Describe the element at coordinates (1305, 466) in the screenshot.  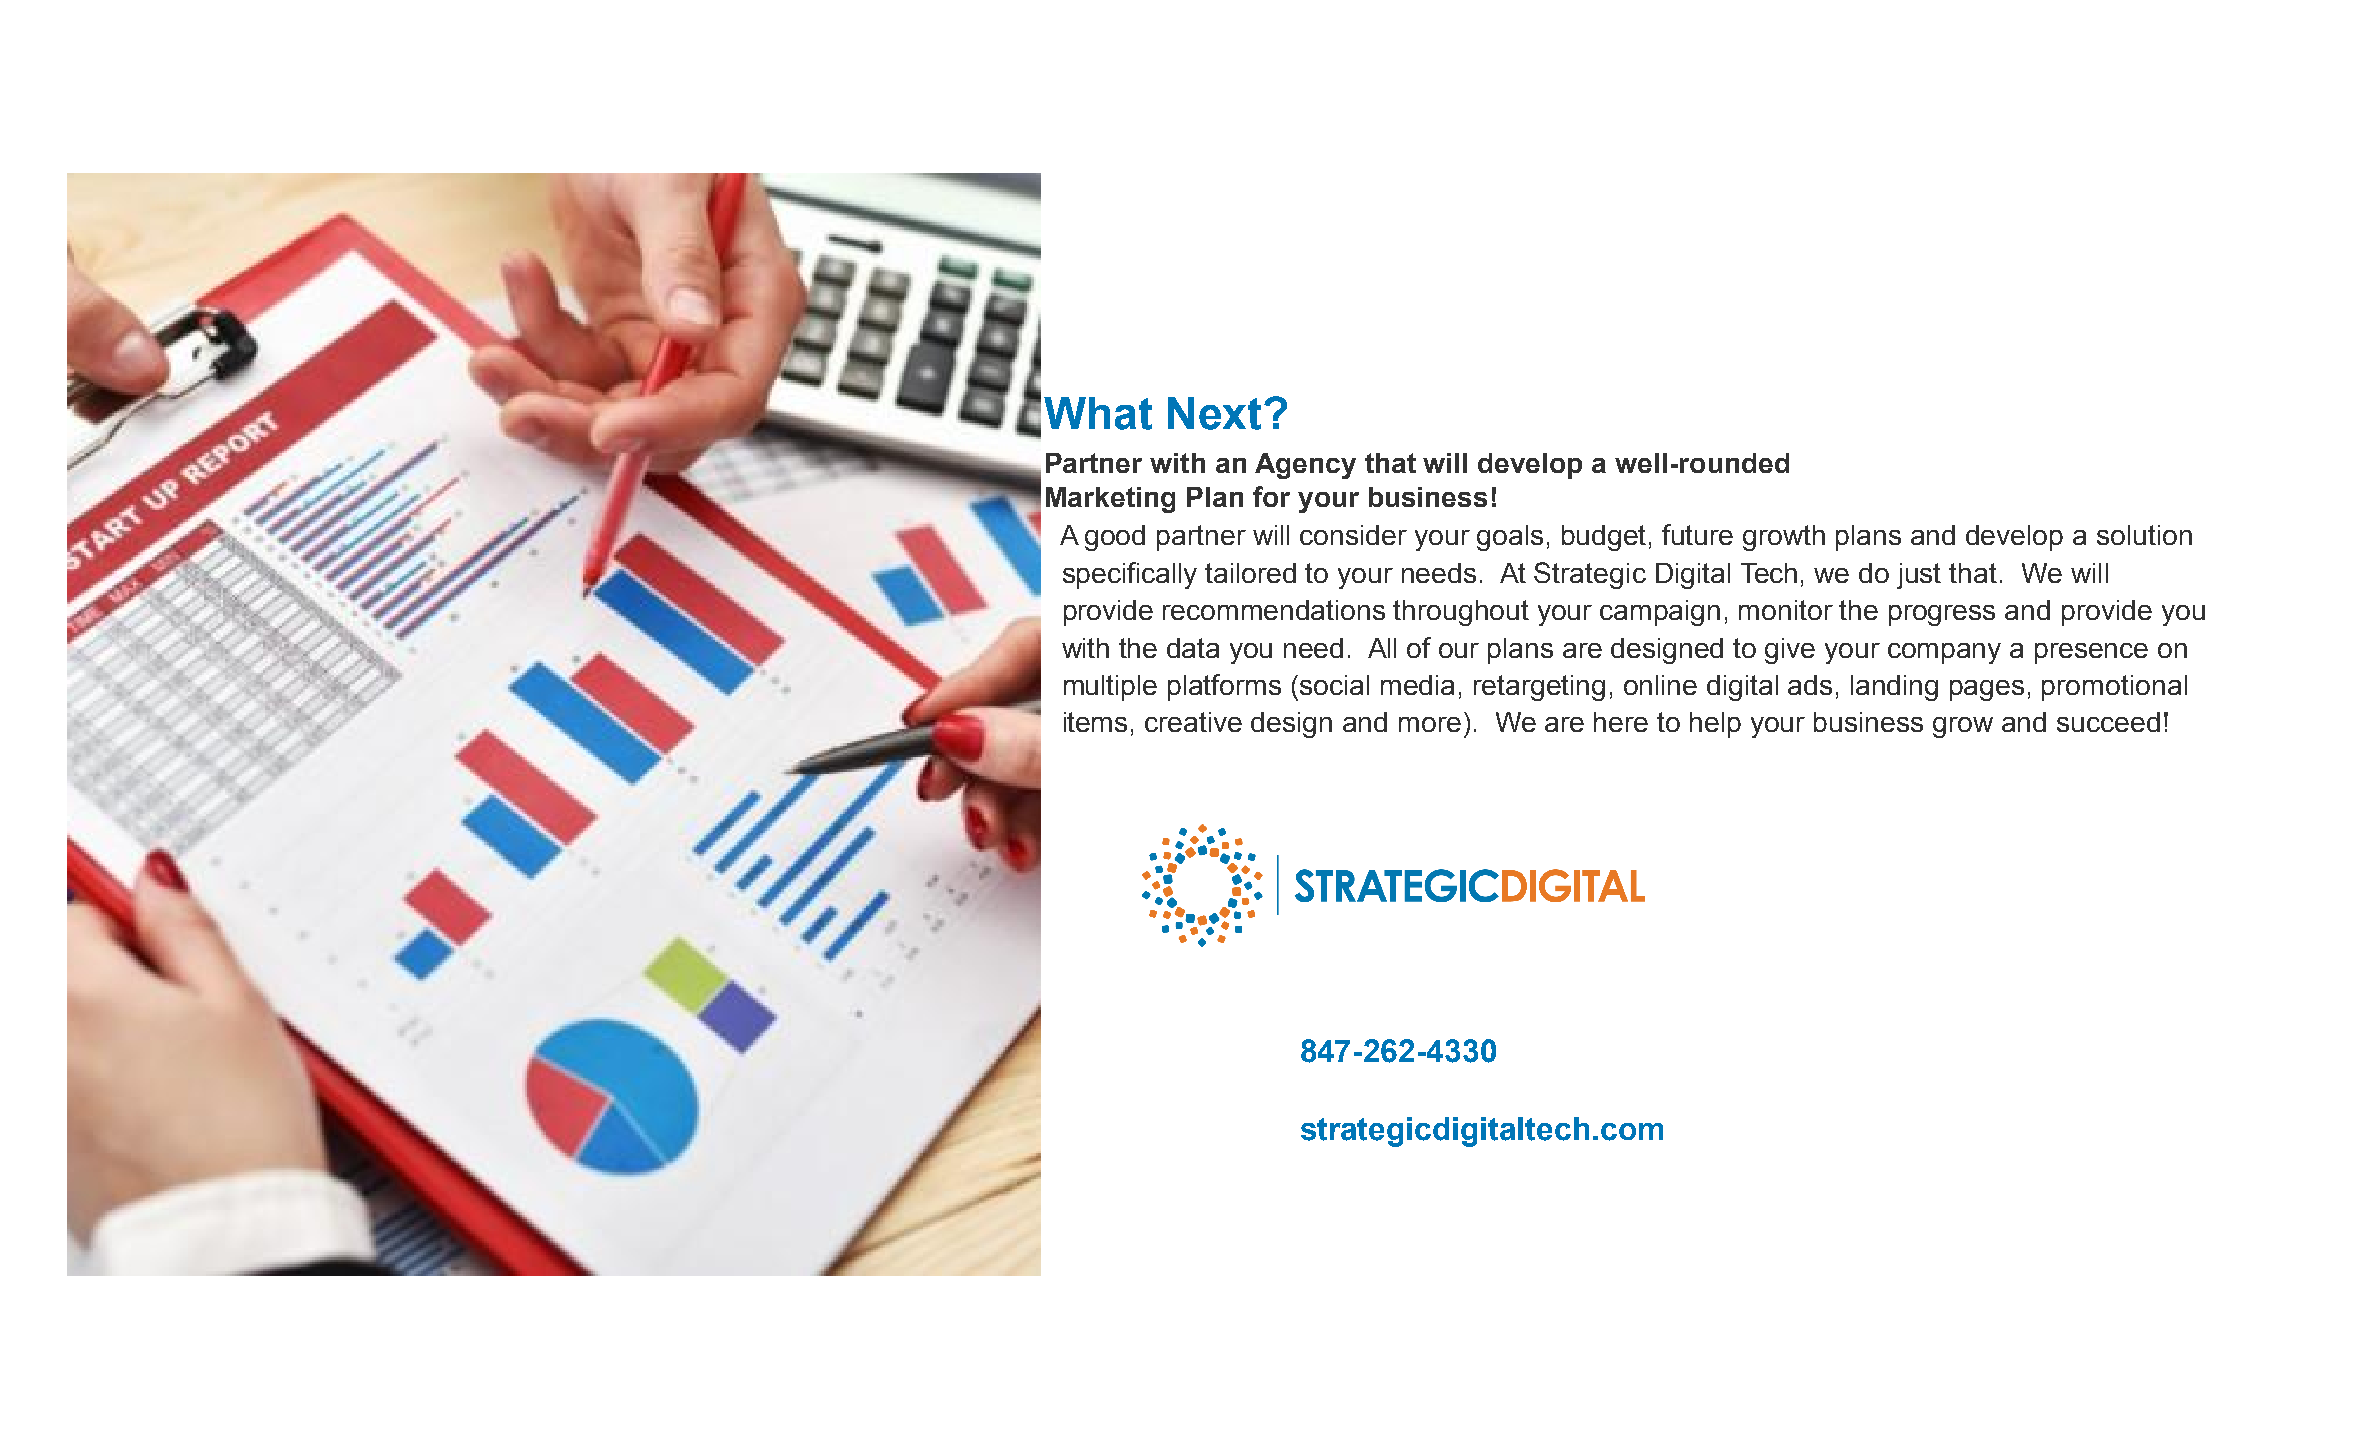
I see `Agency` at that location.
